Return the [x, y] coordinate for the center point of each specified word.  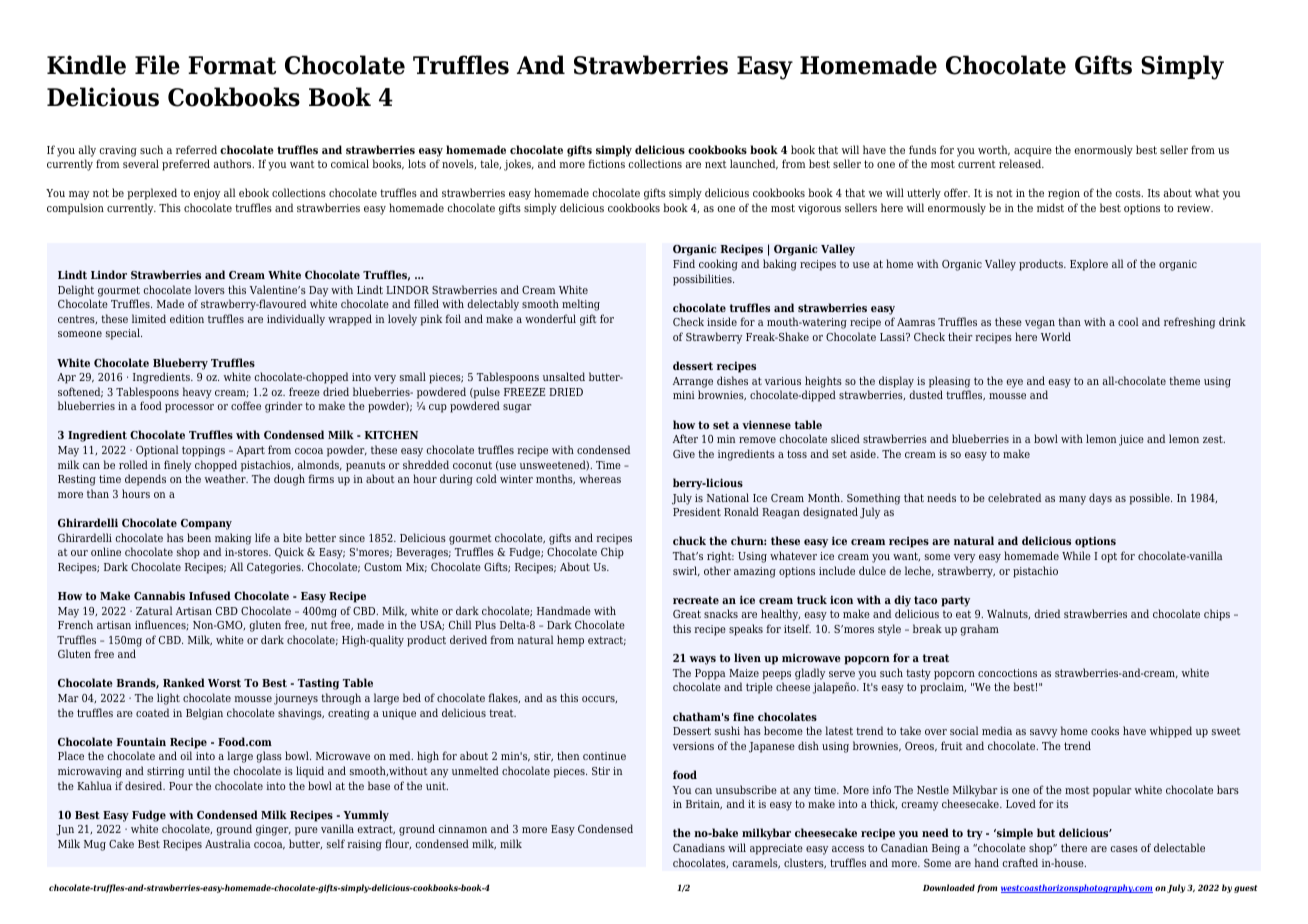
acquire [1033, 151]
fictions [606, 163]
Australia [228, 843]
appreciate [776, 849]
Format [232, 65]
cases [1124, 849]
